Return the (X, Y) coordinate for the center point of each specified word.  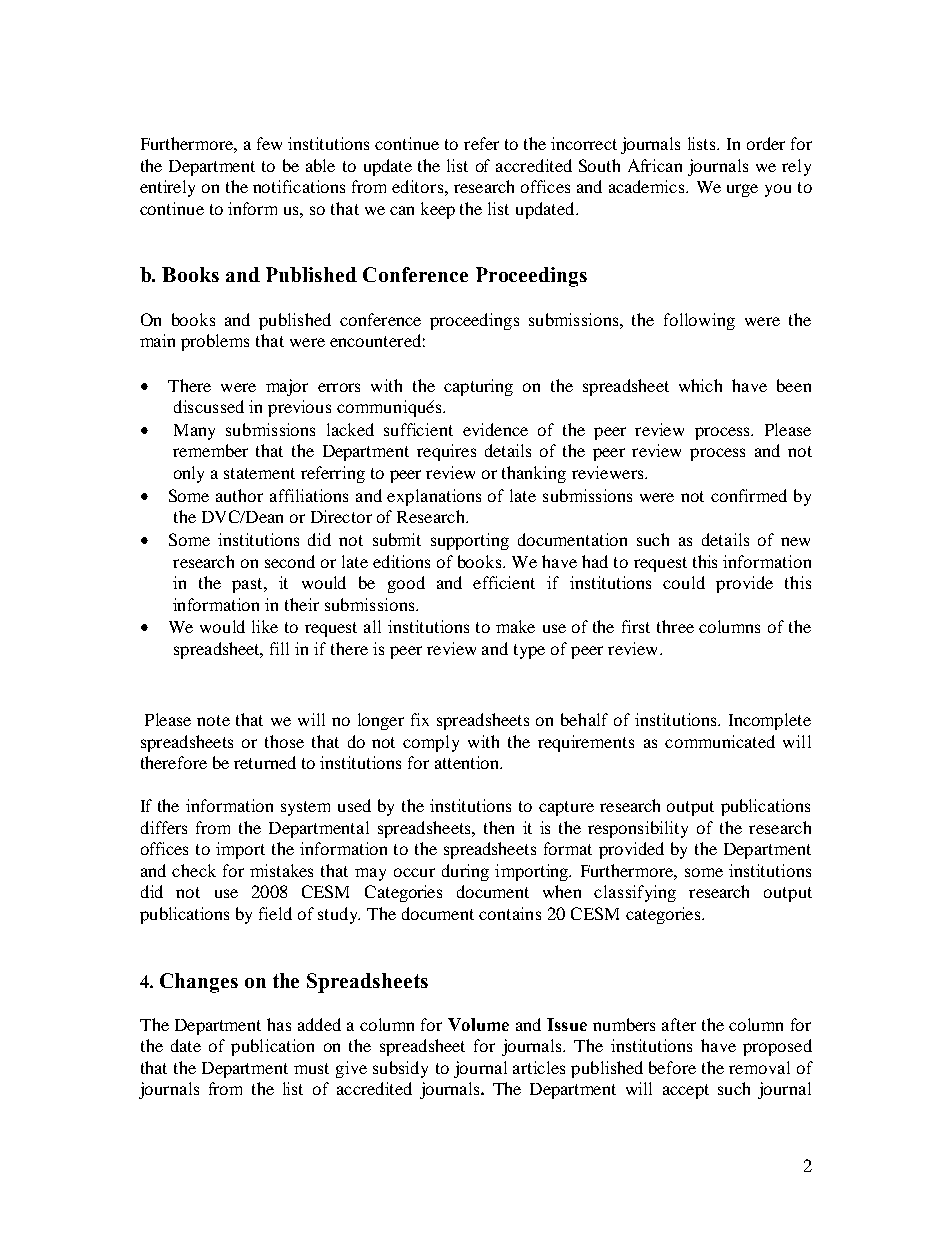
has (279, 1024)
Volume (478, 1024)
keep (438, 210)
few (269, 143)
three (675, 626)
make (515, 626)
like (265, 626)
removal (759, 1067)
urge (742, 190)
